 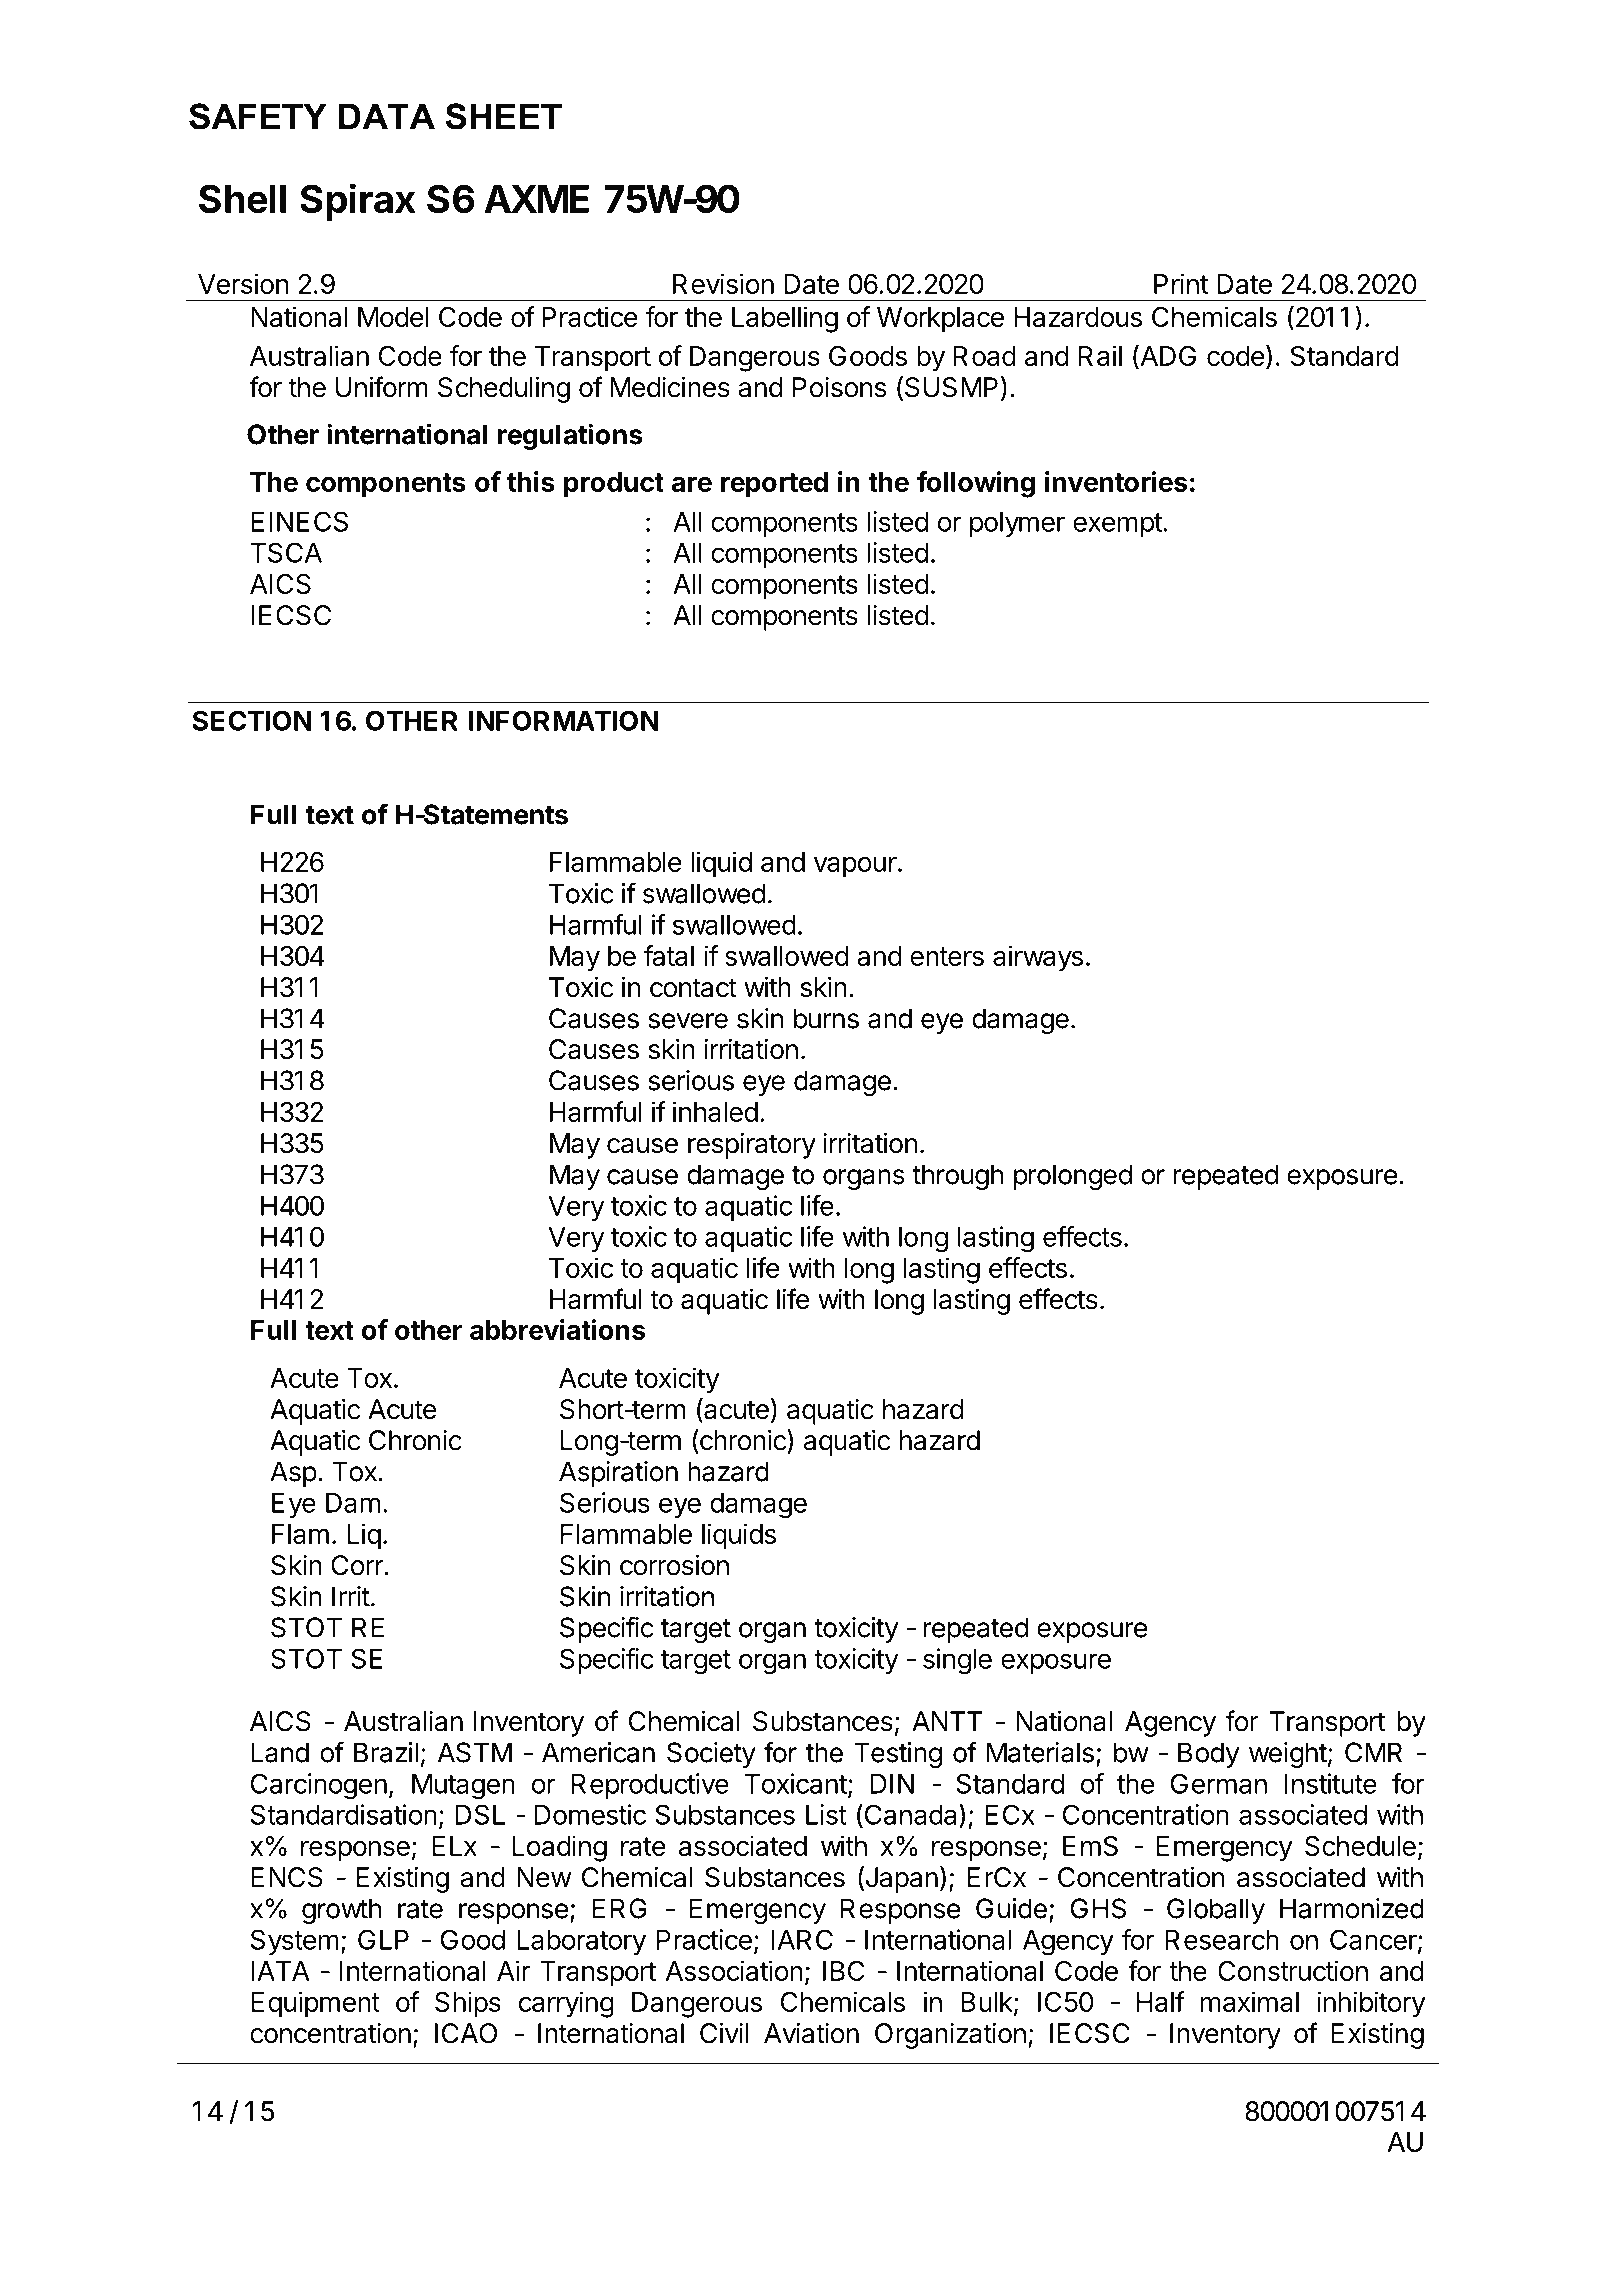 What do you see at coordinates (723, 283) in the screenshot?
I see `Revision` at bounding box center [723, 283].
